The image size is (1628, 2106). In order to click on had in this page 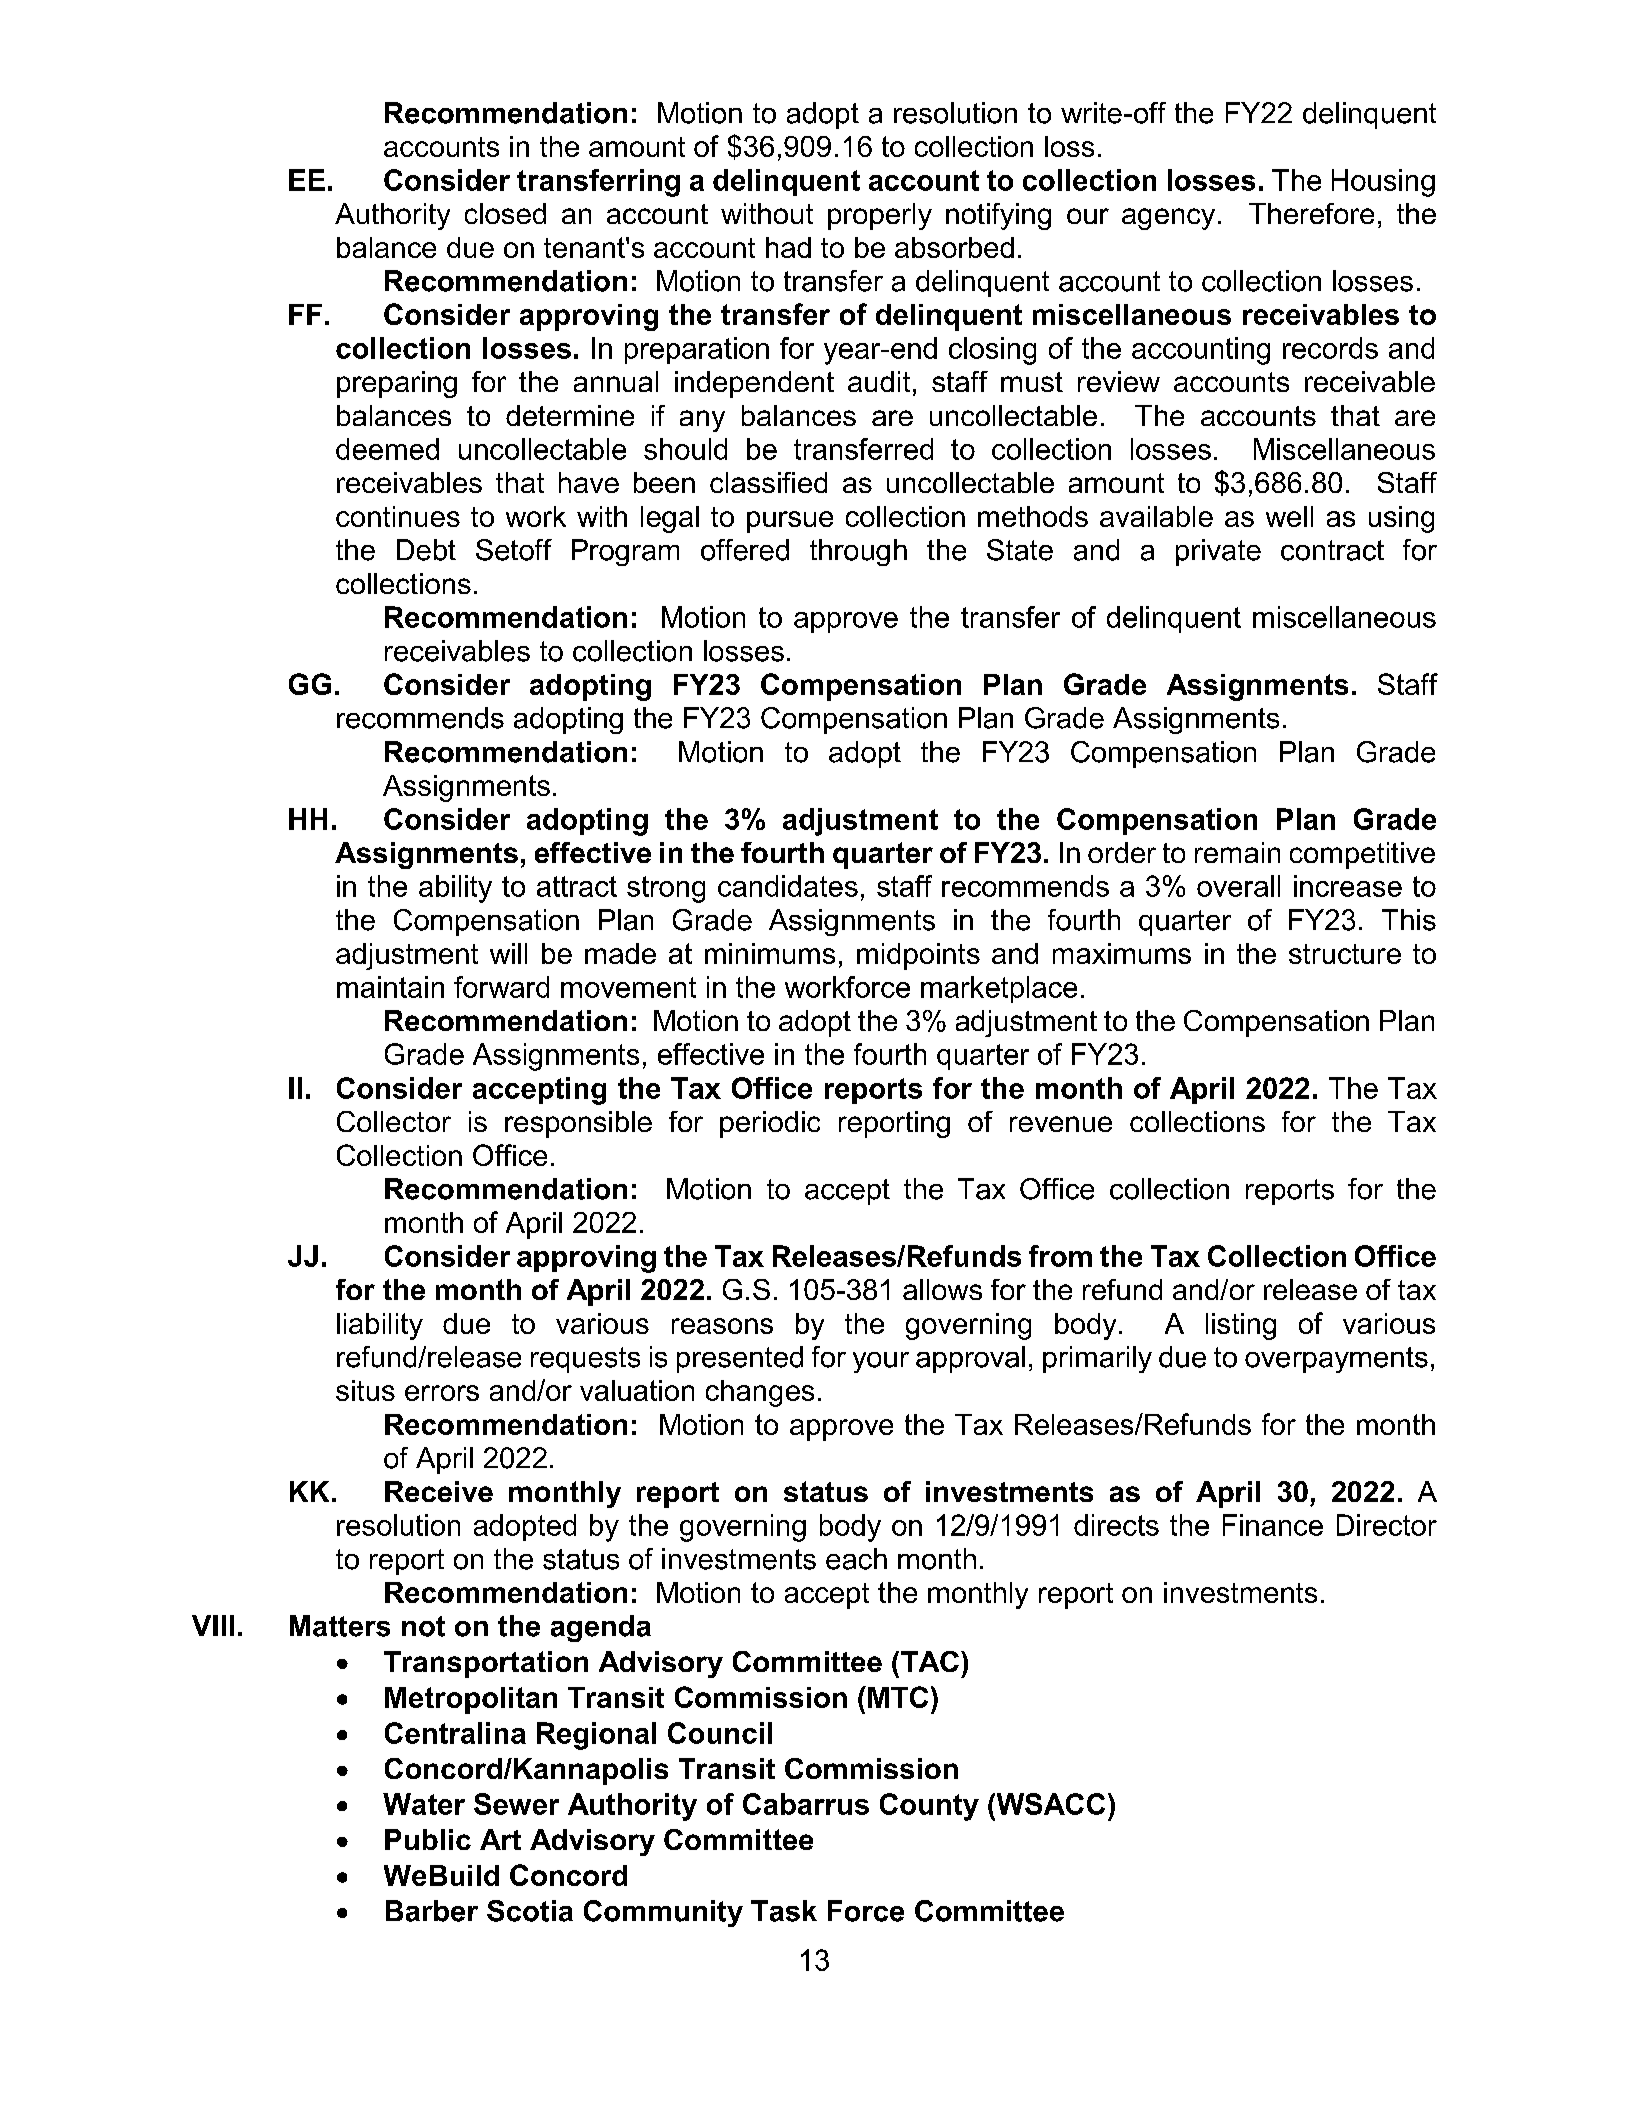, I will do `click(788, 247)`.
